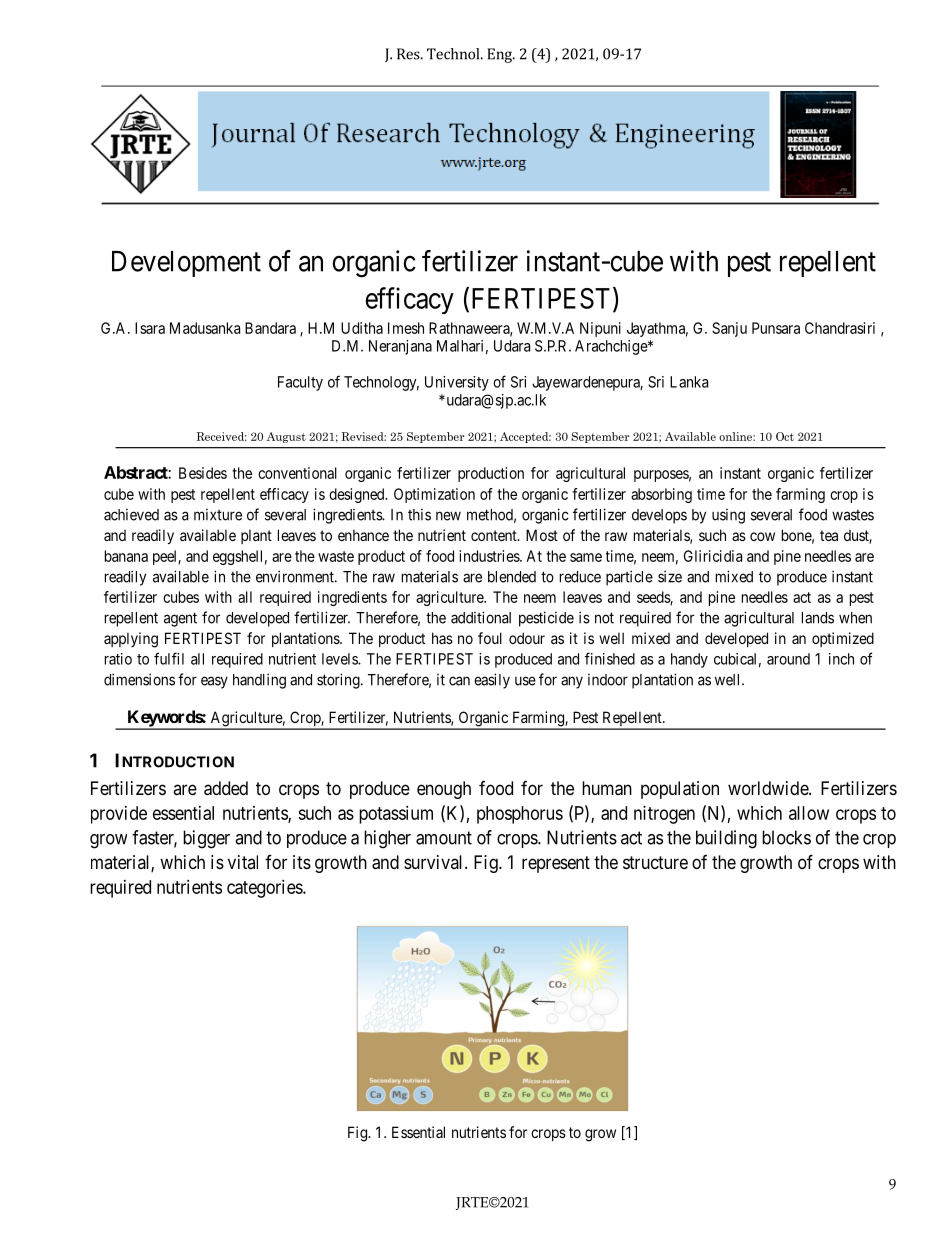 The height and width of the screenshot is (1233, 952). Describe the element at coordinates (434, 495) in the screenshot. I see `Optimization` at that location.
